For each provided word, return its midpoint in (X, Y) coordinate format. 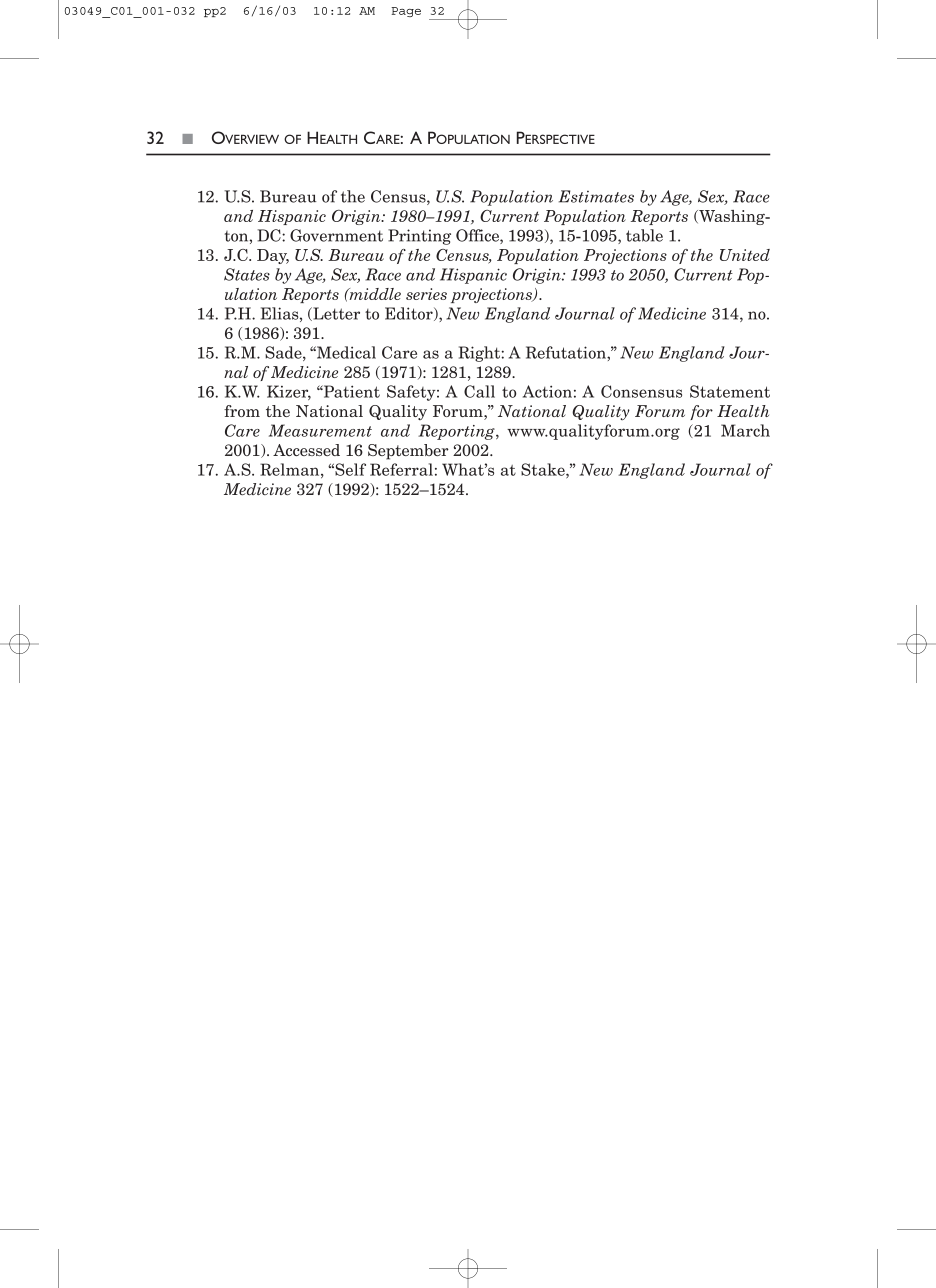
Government (336, 235)
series (426, 294)
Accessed (306, 450)
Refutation (567, 352)
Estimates (596, 196)
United (745, 255)
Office (478, 236)
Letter (335, 314)
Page (406, 12)
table (644, 235)
